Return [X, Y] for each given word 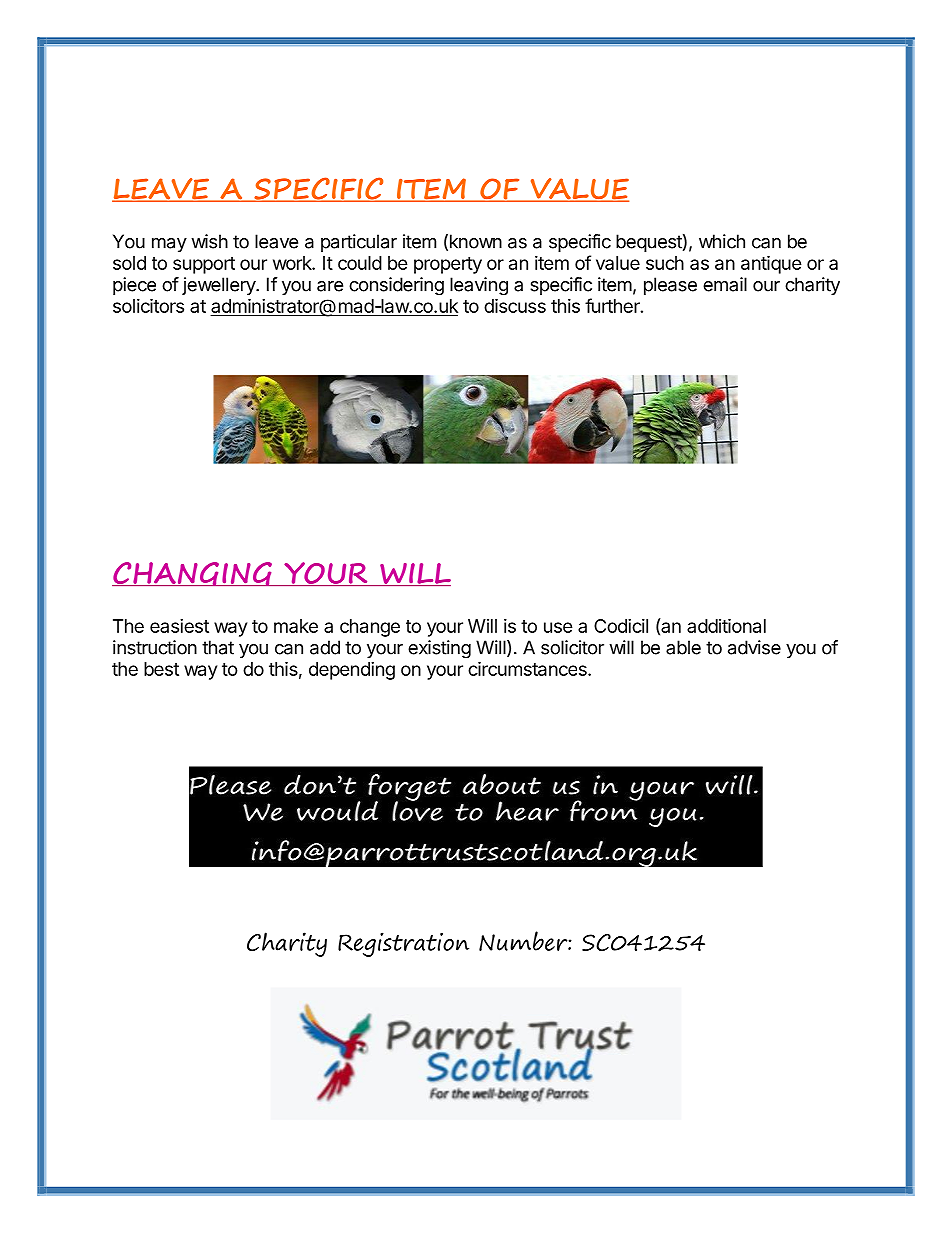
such [665, 263]
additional [726, 625]
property [448, 265]
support [204, 265]
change [370, 628]
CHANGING [193, 574]
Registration [403, 944]
